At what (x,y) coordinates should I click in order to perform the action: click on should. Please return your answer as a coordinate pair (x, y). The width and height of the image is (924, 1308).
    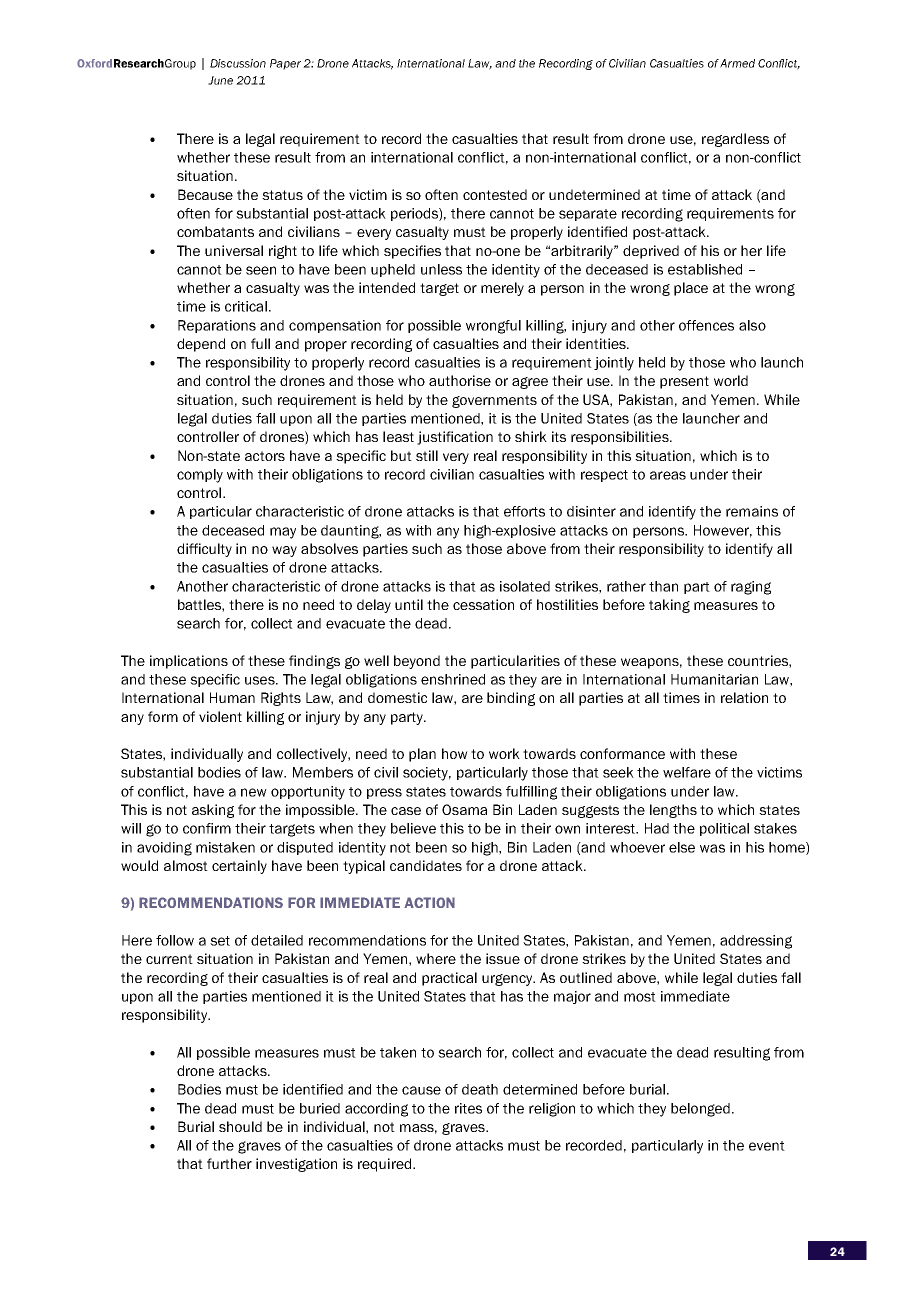
    Looking at the image, I should click on (240, 1126).
